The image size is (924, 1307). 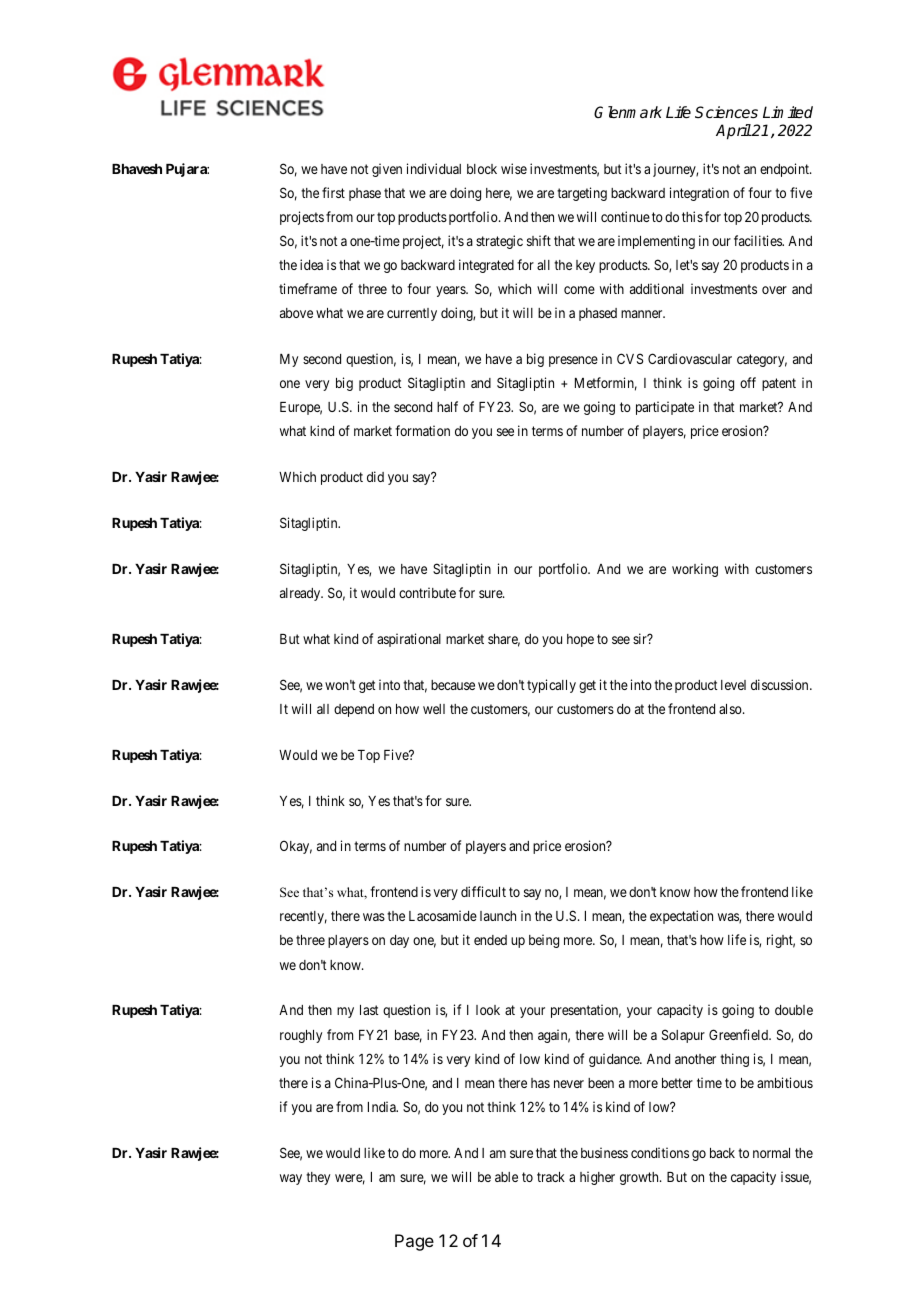 What do you see at coordinates (681, 917) in the screenshot?
I see `expectation` at bounding box center [681, 917].
